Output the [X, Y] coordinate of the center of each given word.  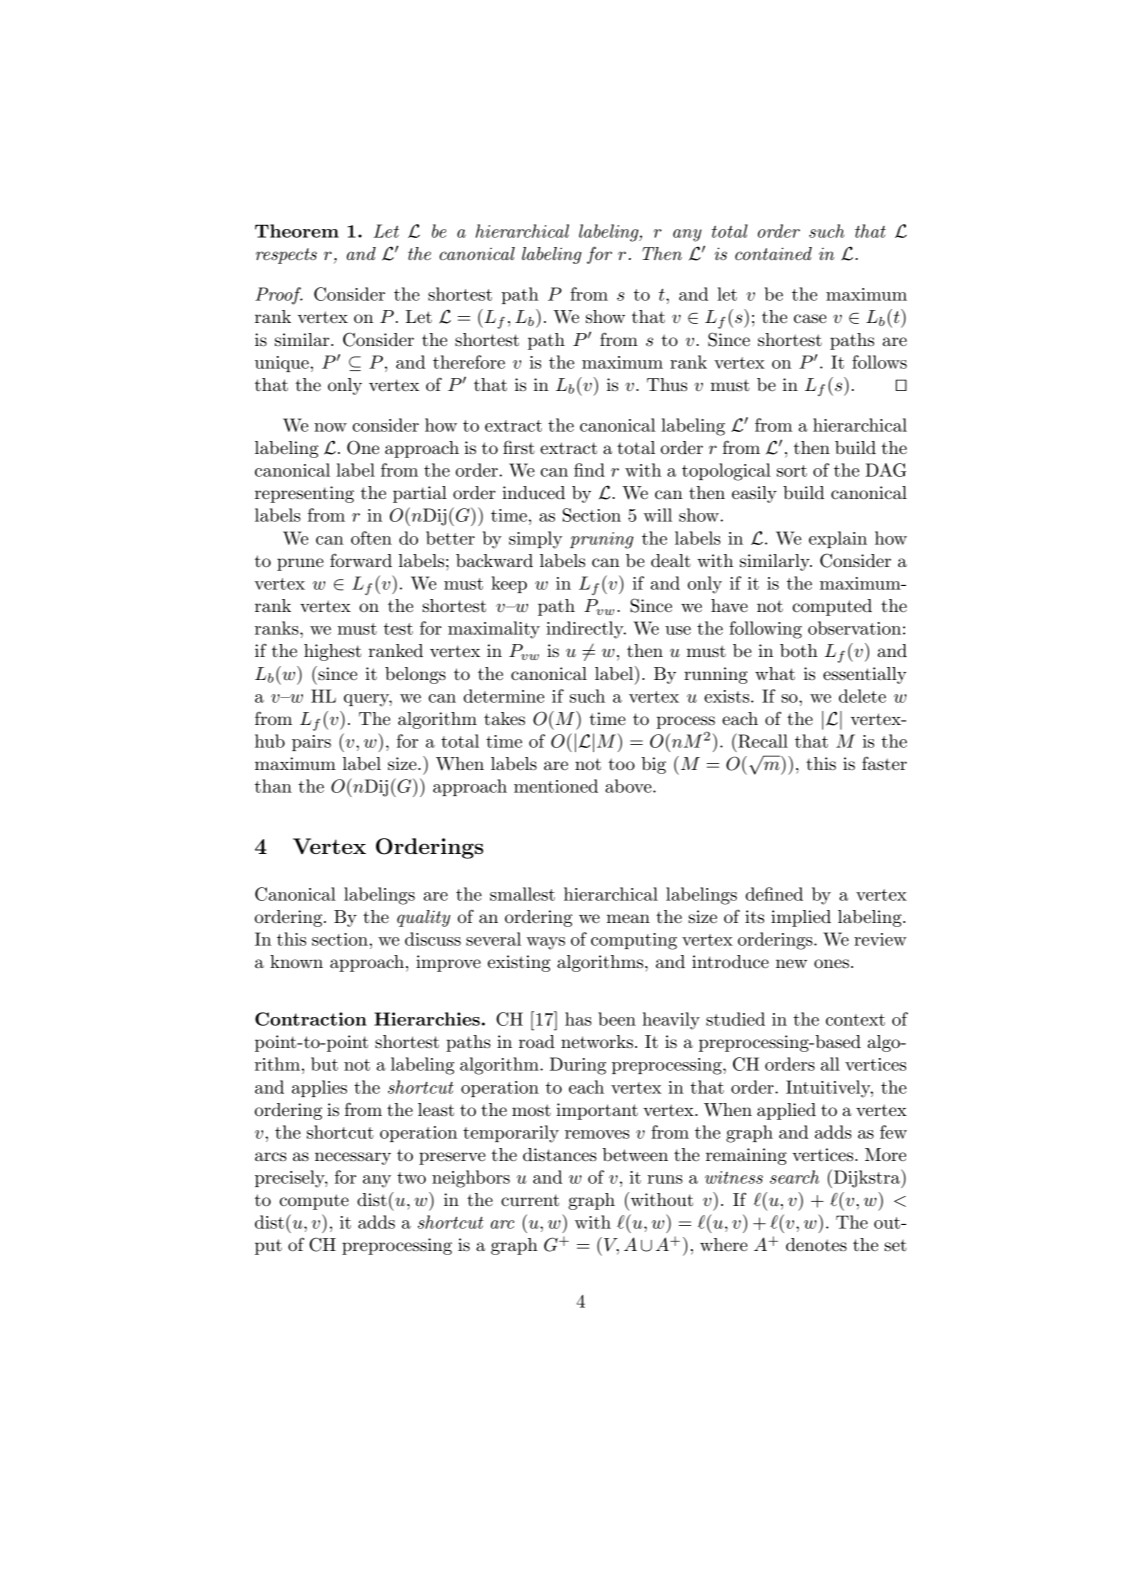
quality [423, 918]
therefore [469, 362]
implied [801, 918]
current [530, 1200]
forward [361, 560]
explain [838, 539]
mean [628, 919]
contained [773, 253]
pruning [602, 540]
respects [286, 256]
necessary [353, 1158]
